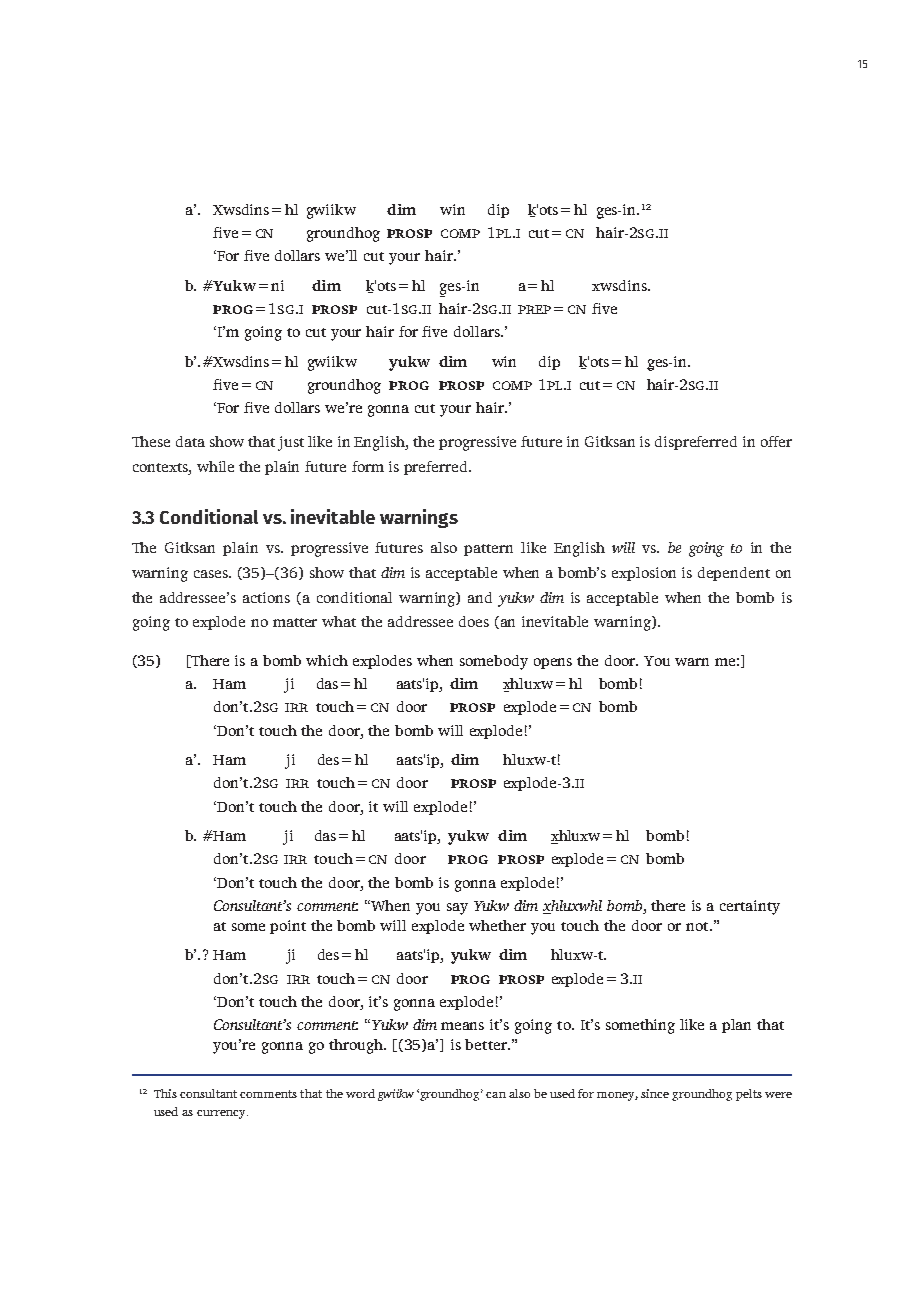  What do you see at coordinates (496, 1095) in the screenshot?
I see `can` at bounding box center [496, 1095].
